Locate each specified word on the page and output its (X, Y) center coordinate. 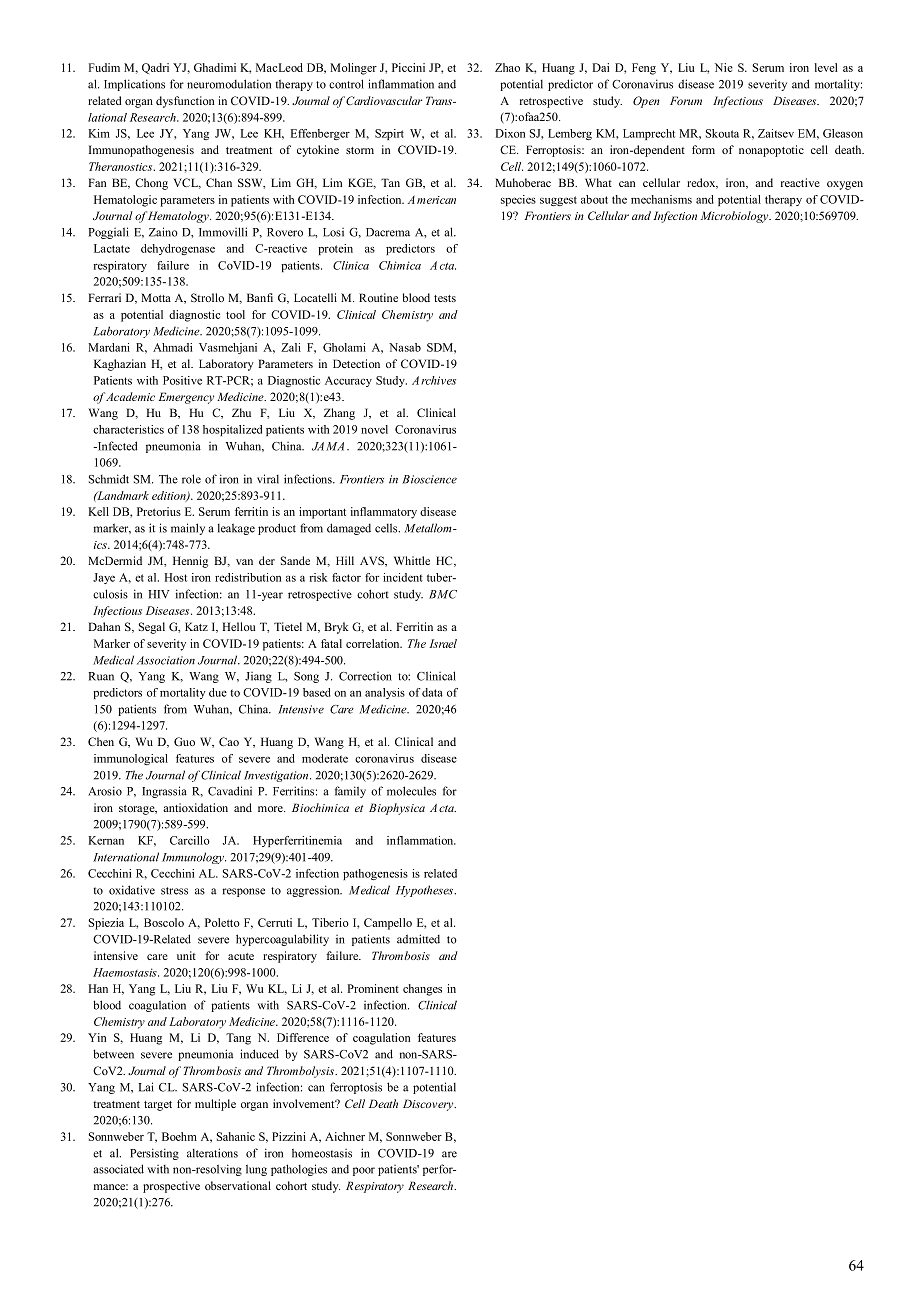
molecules (411, 791)
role (191, 479)
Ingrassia (164, 792)
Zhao (507, 67)
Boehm (179, 1136)
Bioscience (429, 479)
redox (702, 183)
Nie (724, 67)
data (432, 692)
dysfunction (185, 102)
